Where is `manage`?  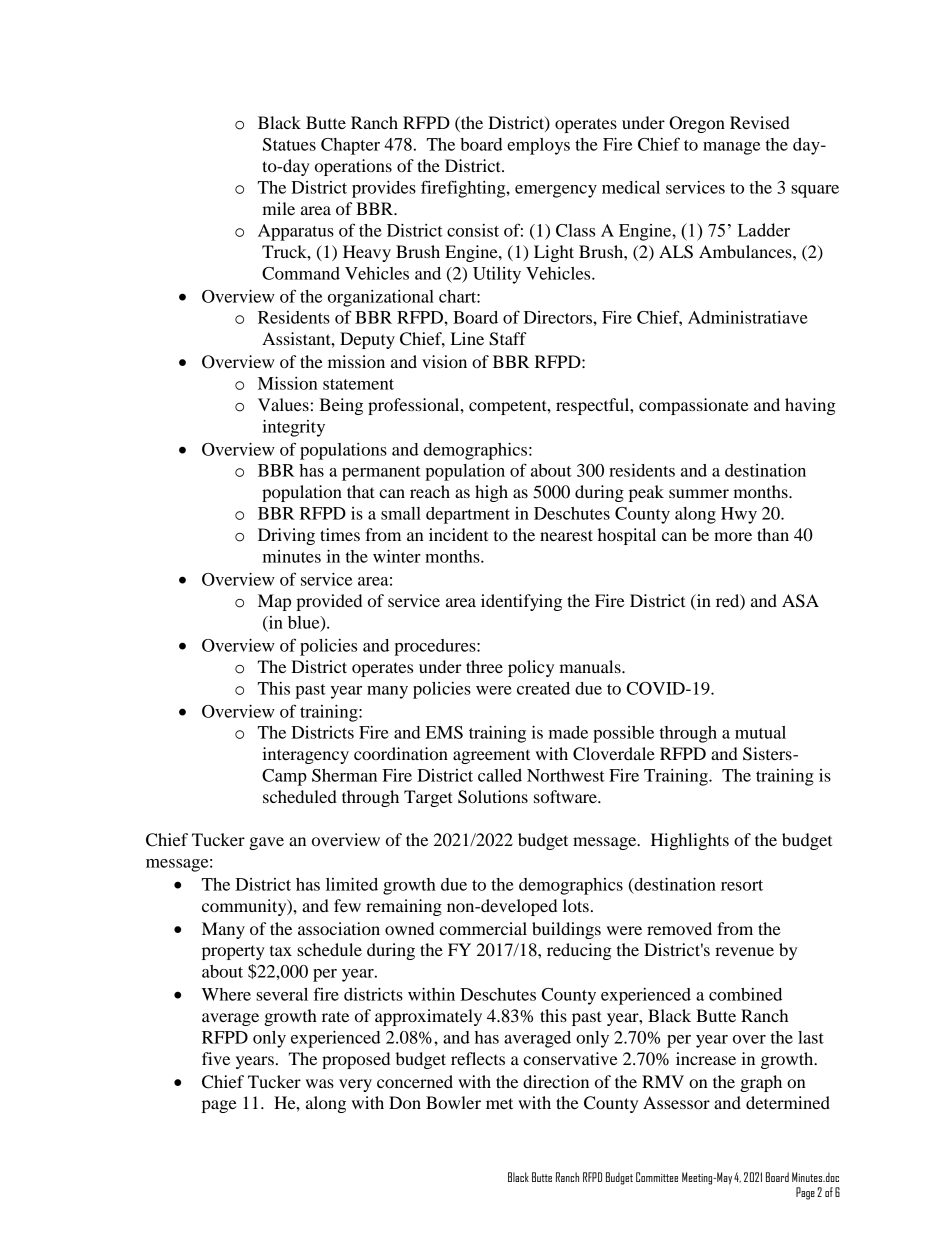 manage is located at coordinates (731, 148).
